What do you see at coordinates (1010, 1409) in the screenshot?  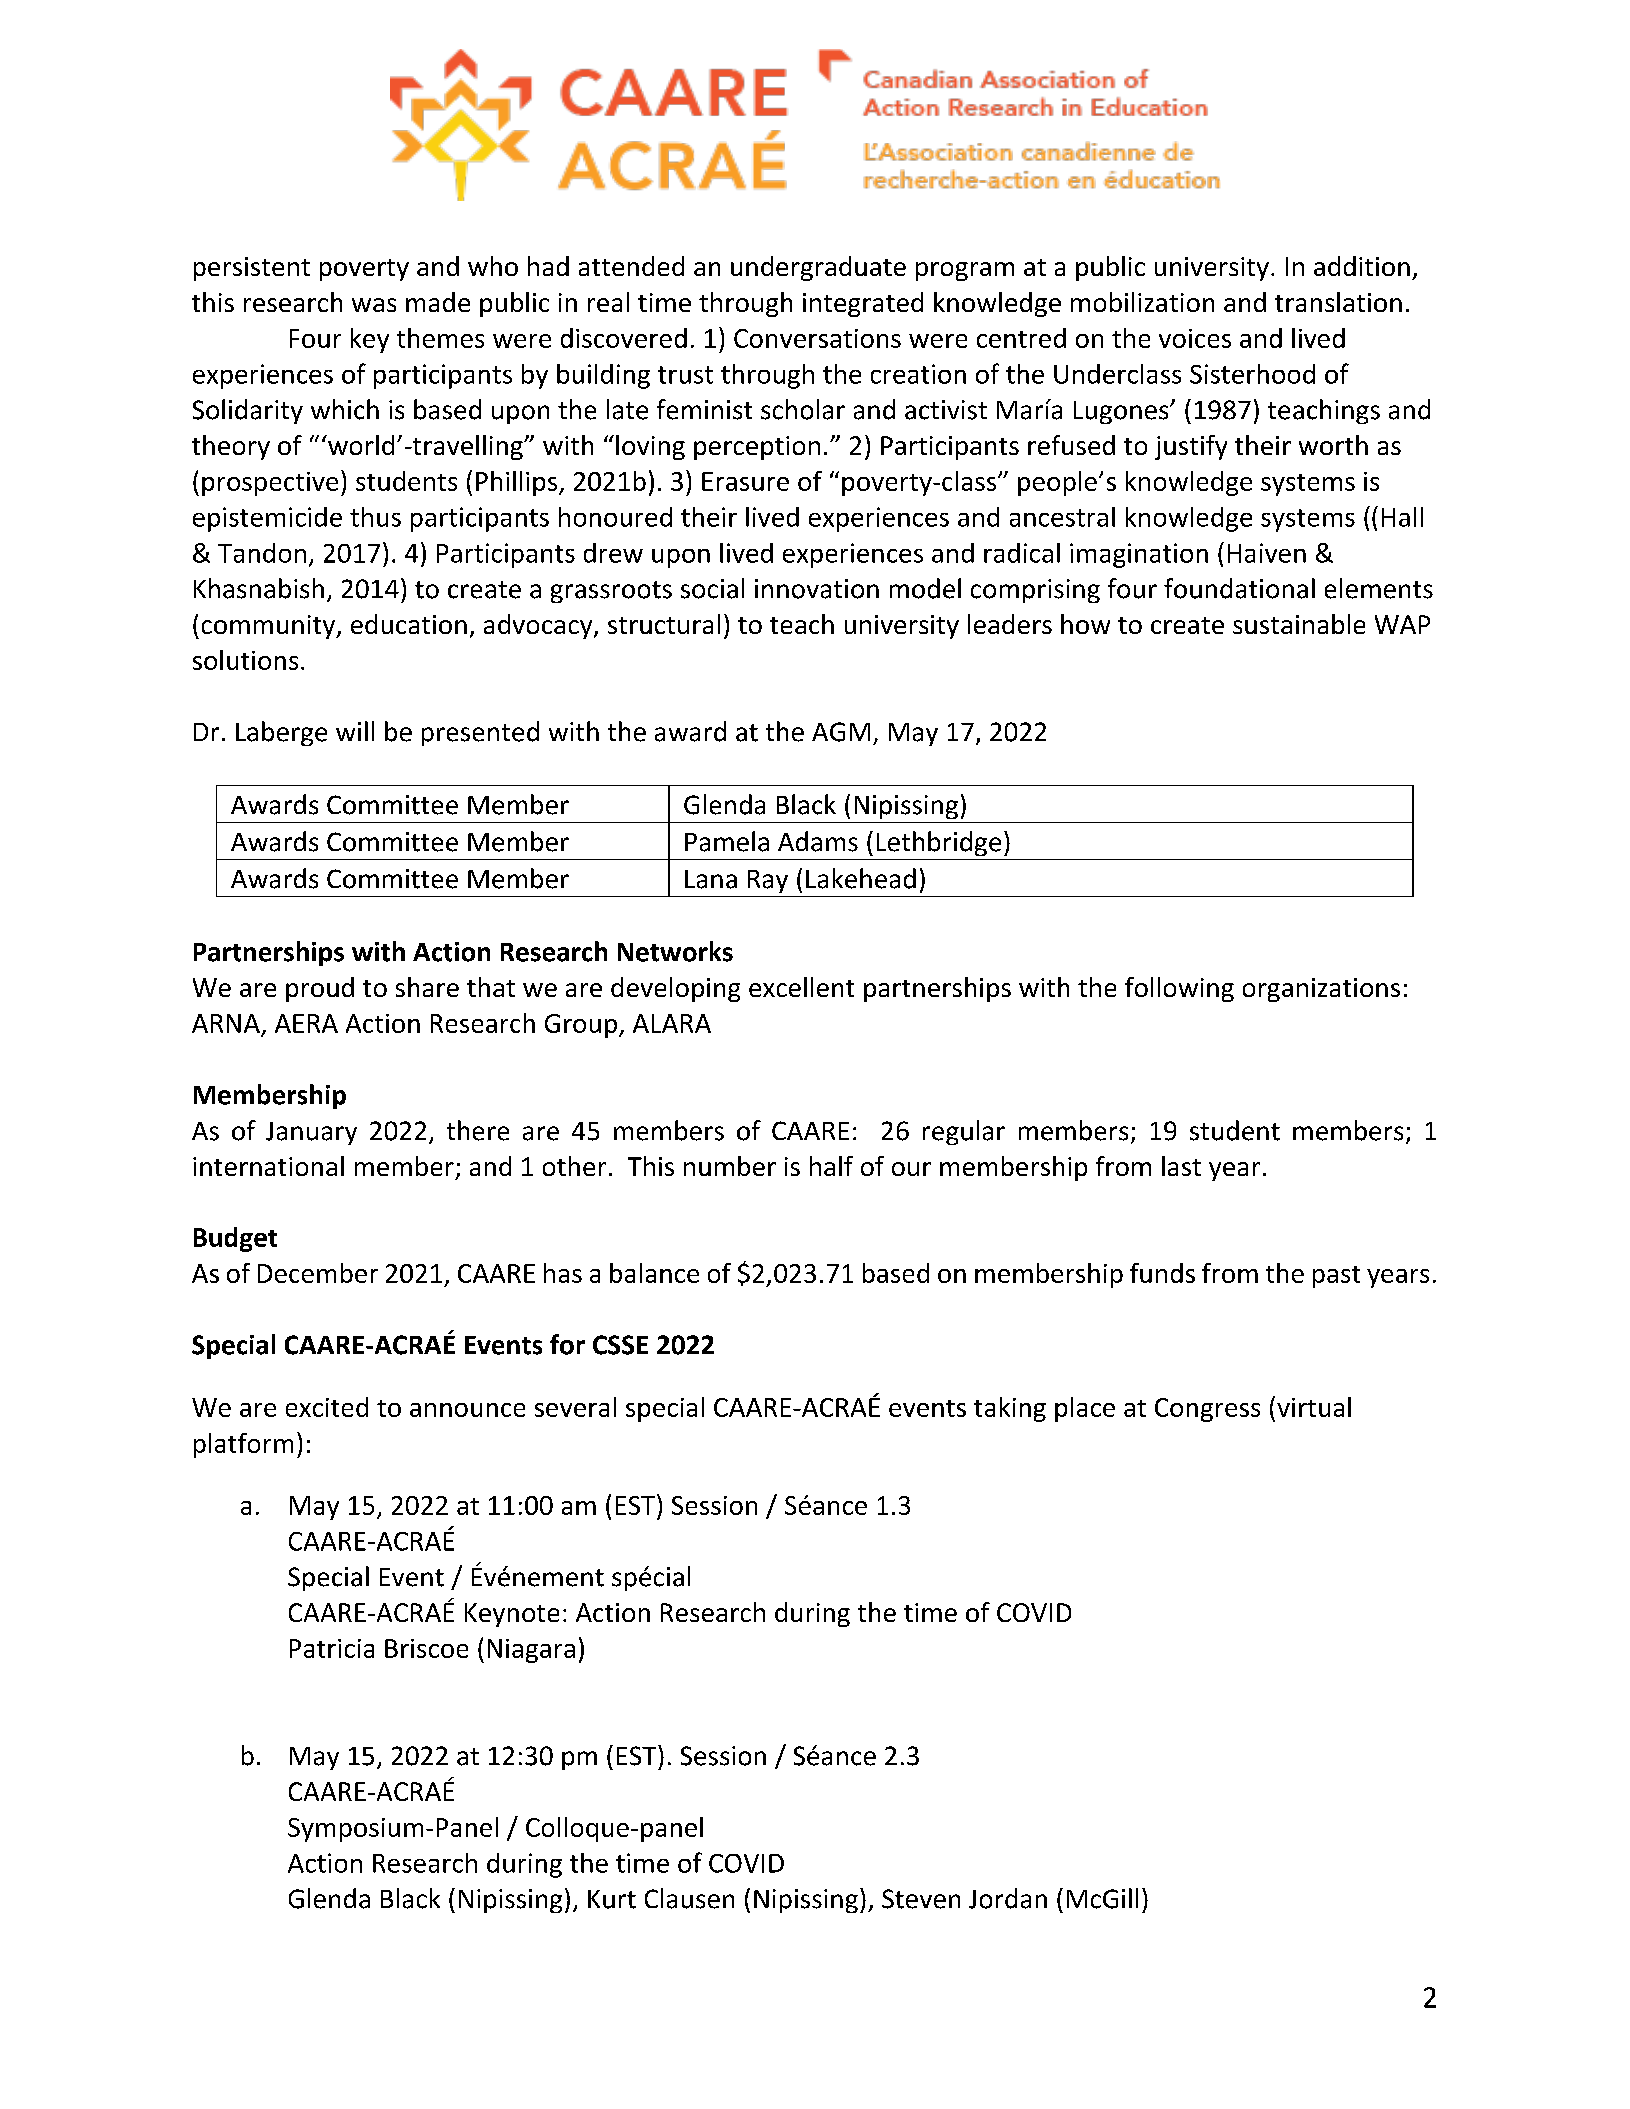 I see `taking` at bounding box center [1010, 1409].
